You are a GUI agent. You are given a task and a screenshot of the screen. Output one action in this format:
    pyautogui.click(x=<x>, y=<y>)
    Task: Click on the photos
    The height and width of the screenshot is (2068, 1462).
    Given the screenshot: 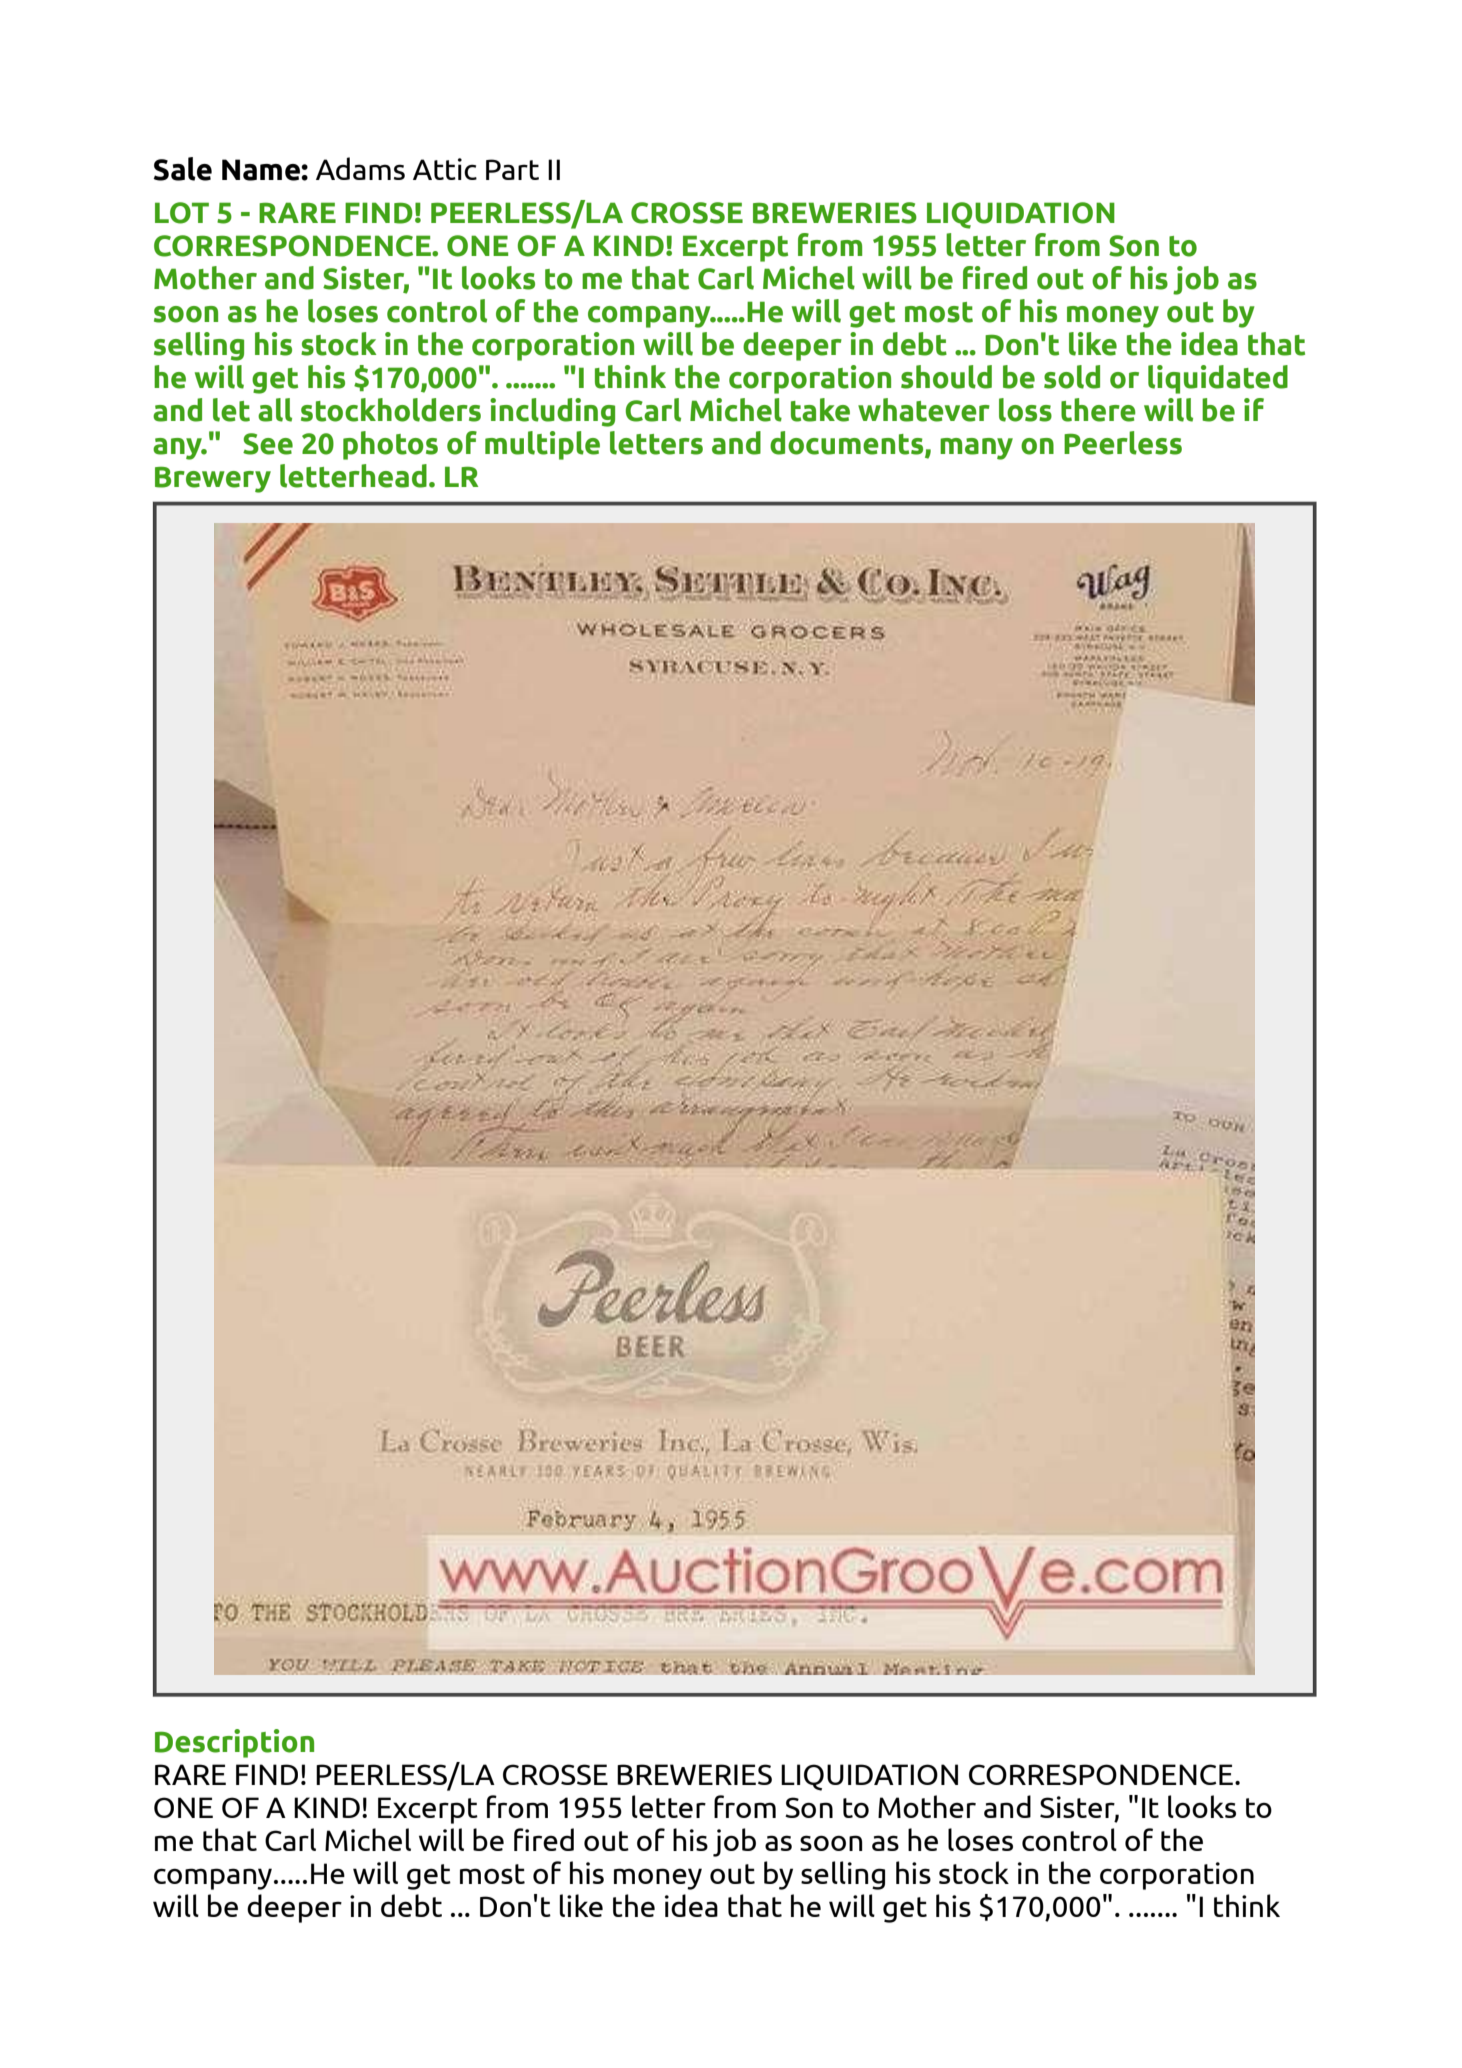 What is the action you would take?
    pyautogui.click(x=390, y=445)
